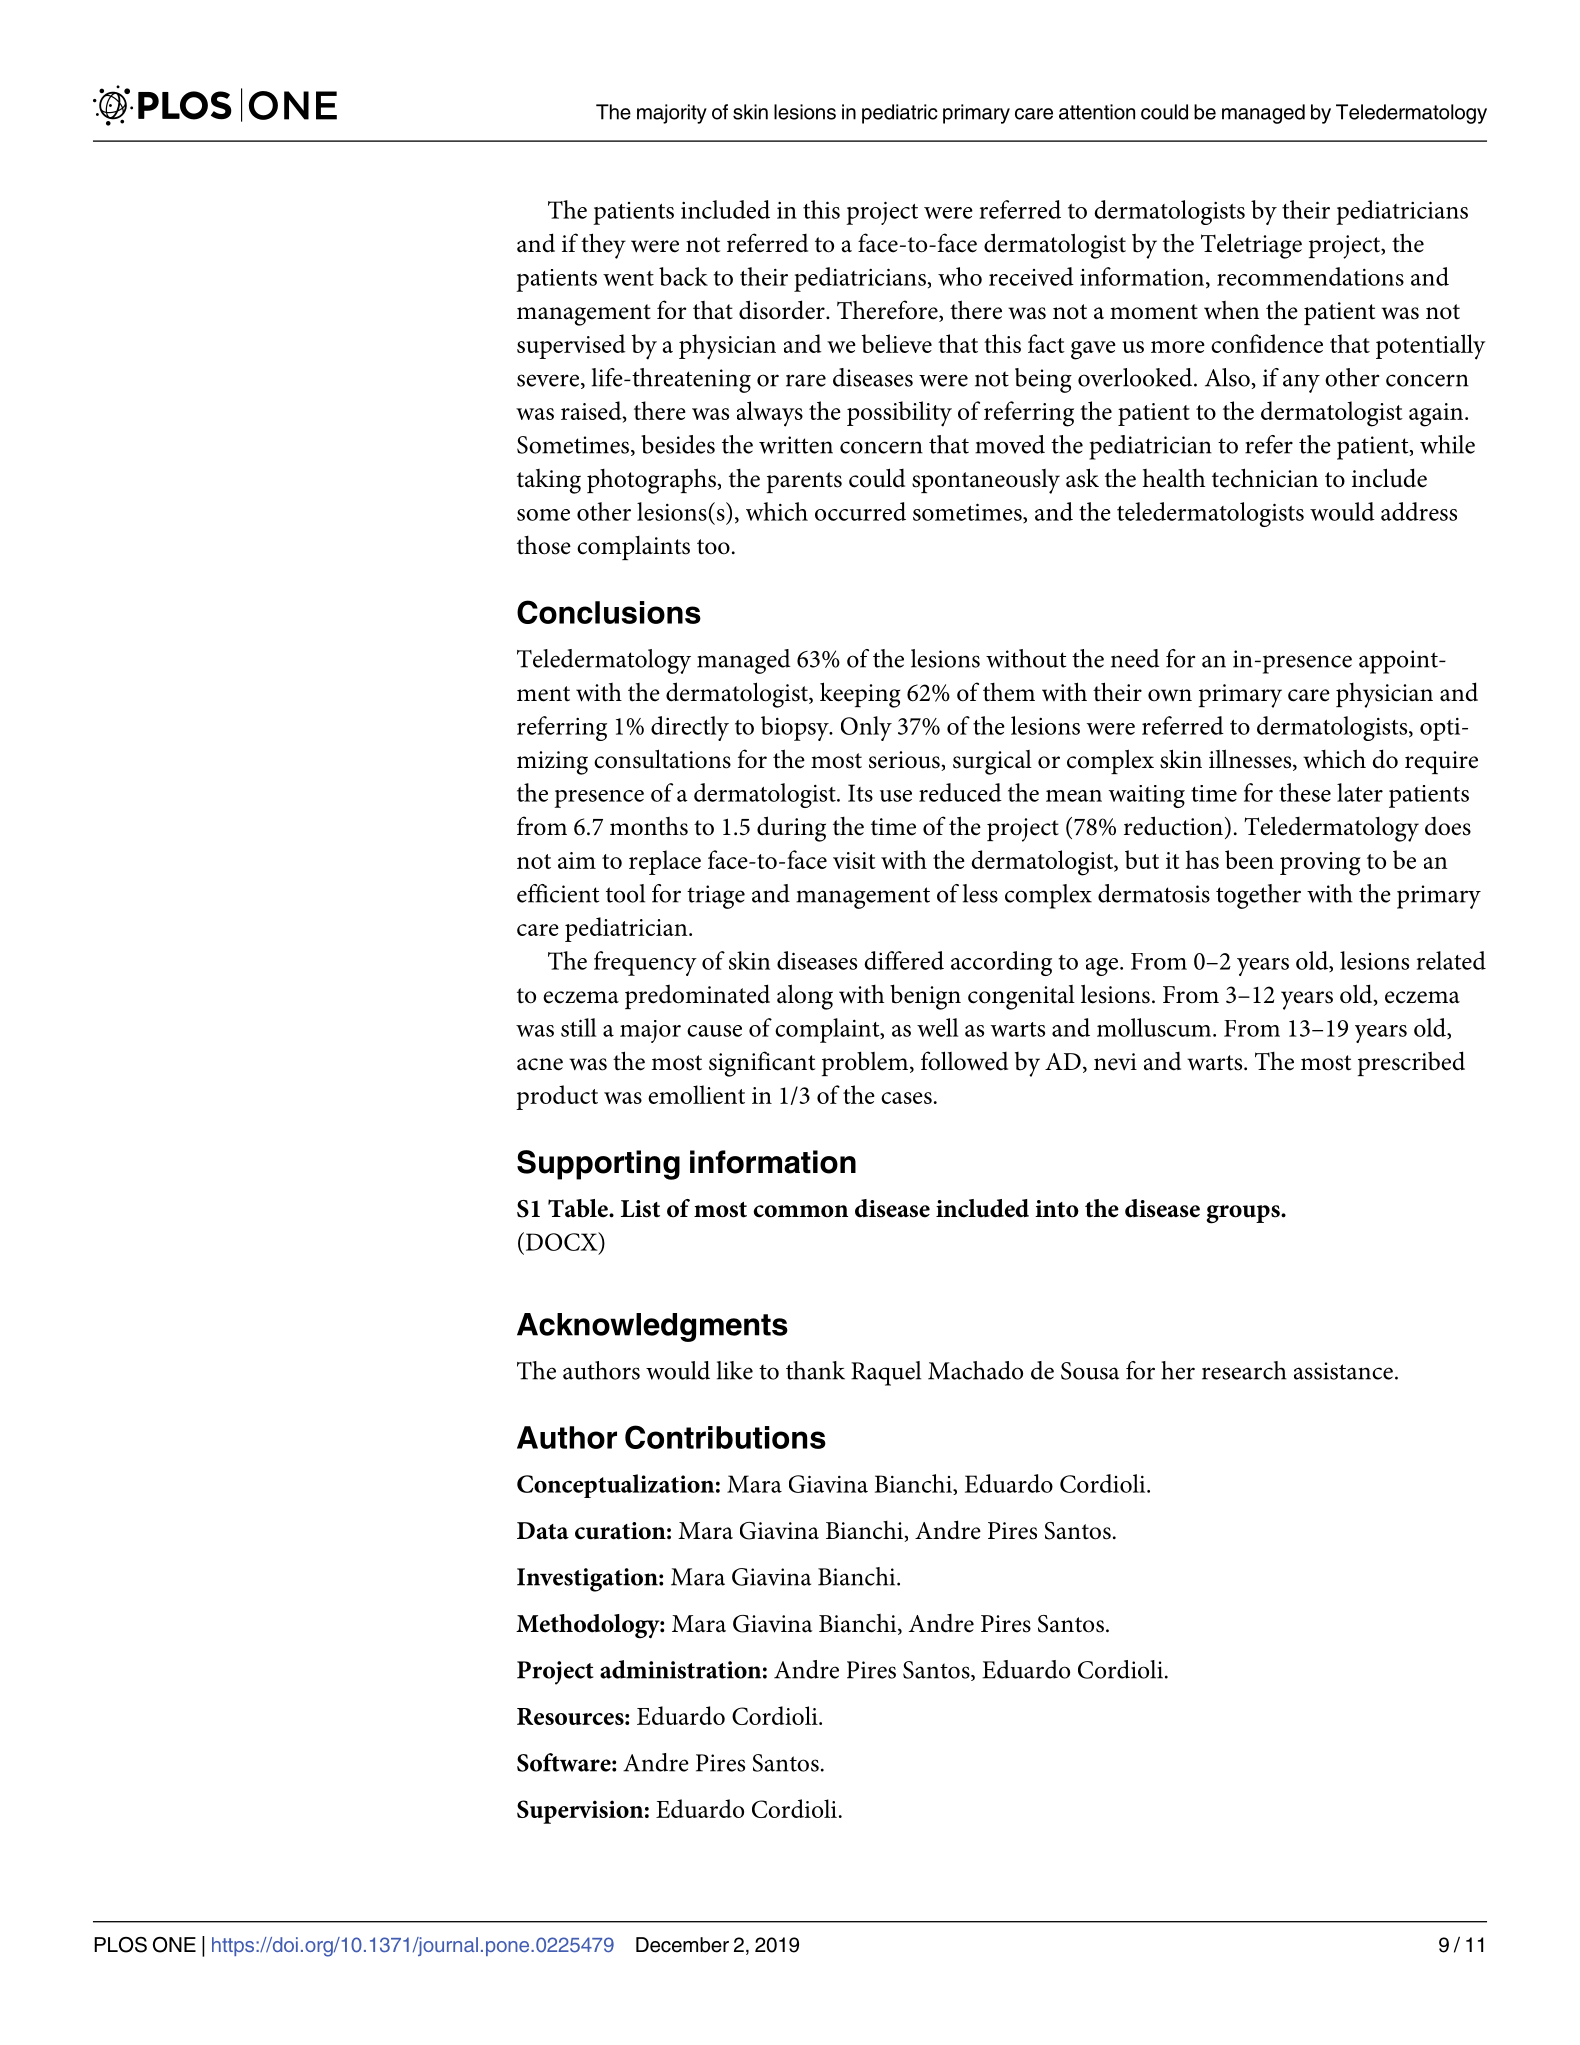 This document has width=1580, height=2045. What do you see at coordinates (796, 728) in the document?
I see `biopsy` at bounding box center [796, 728].
